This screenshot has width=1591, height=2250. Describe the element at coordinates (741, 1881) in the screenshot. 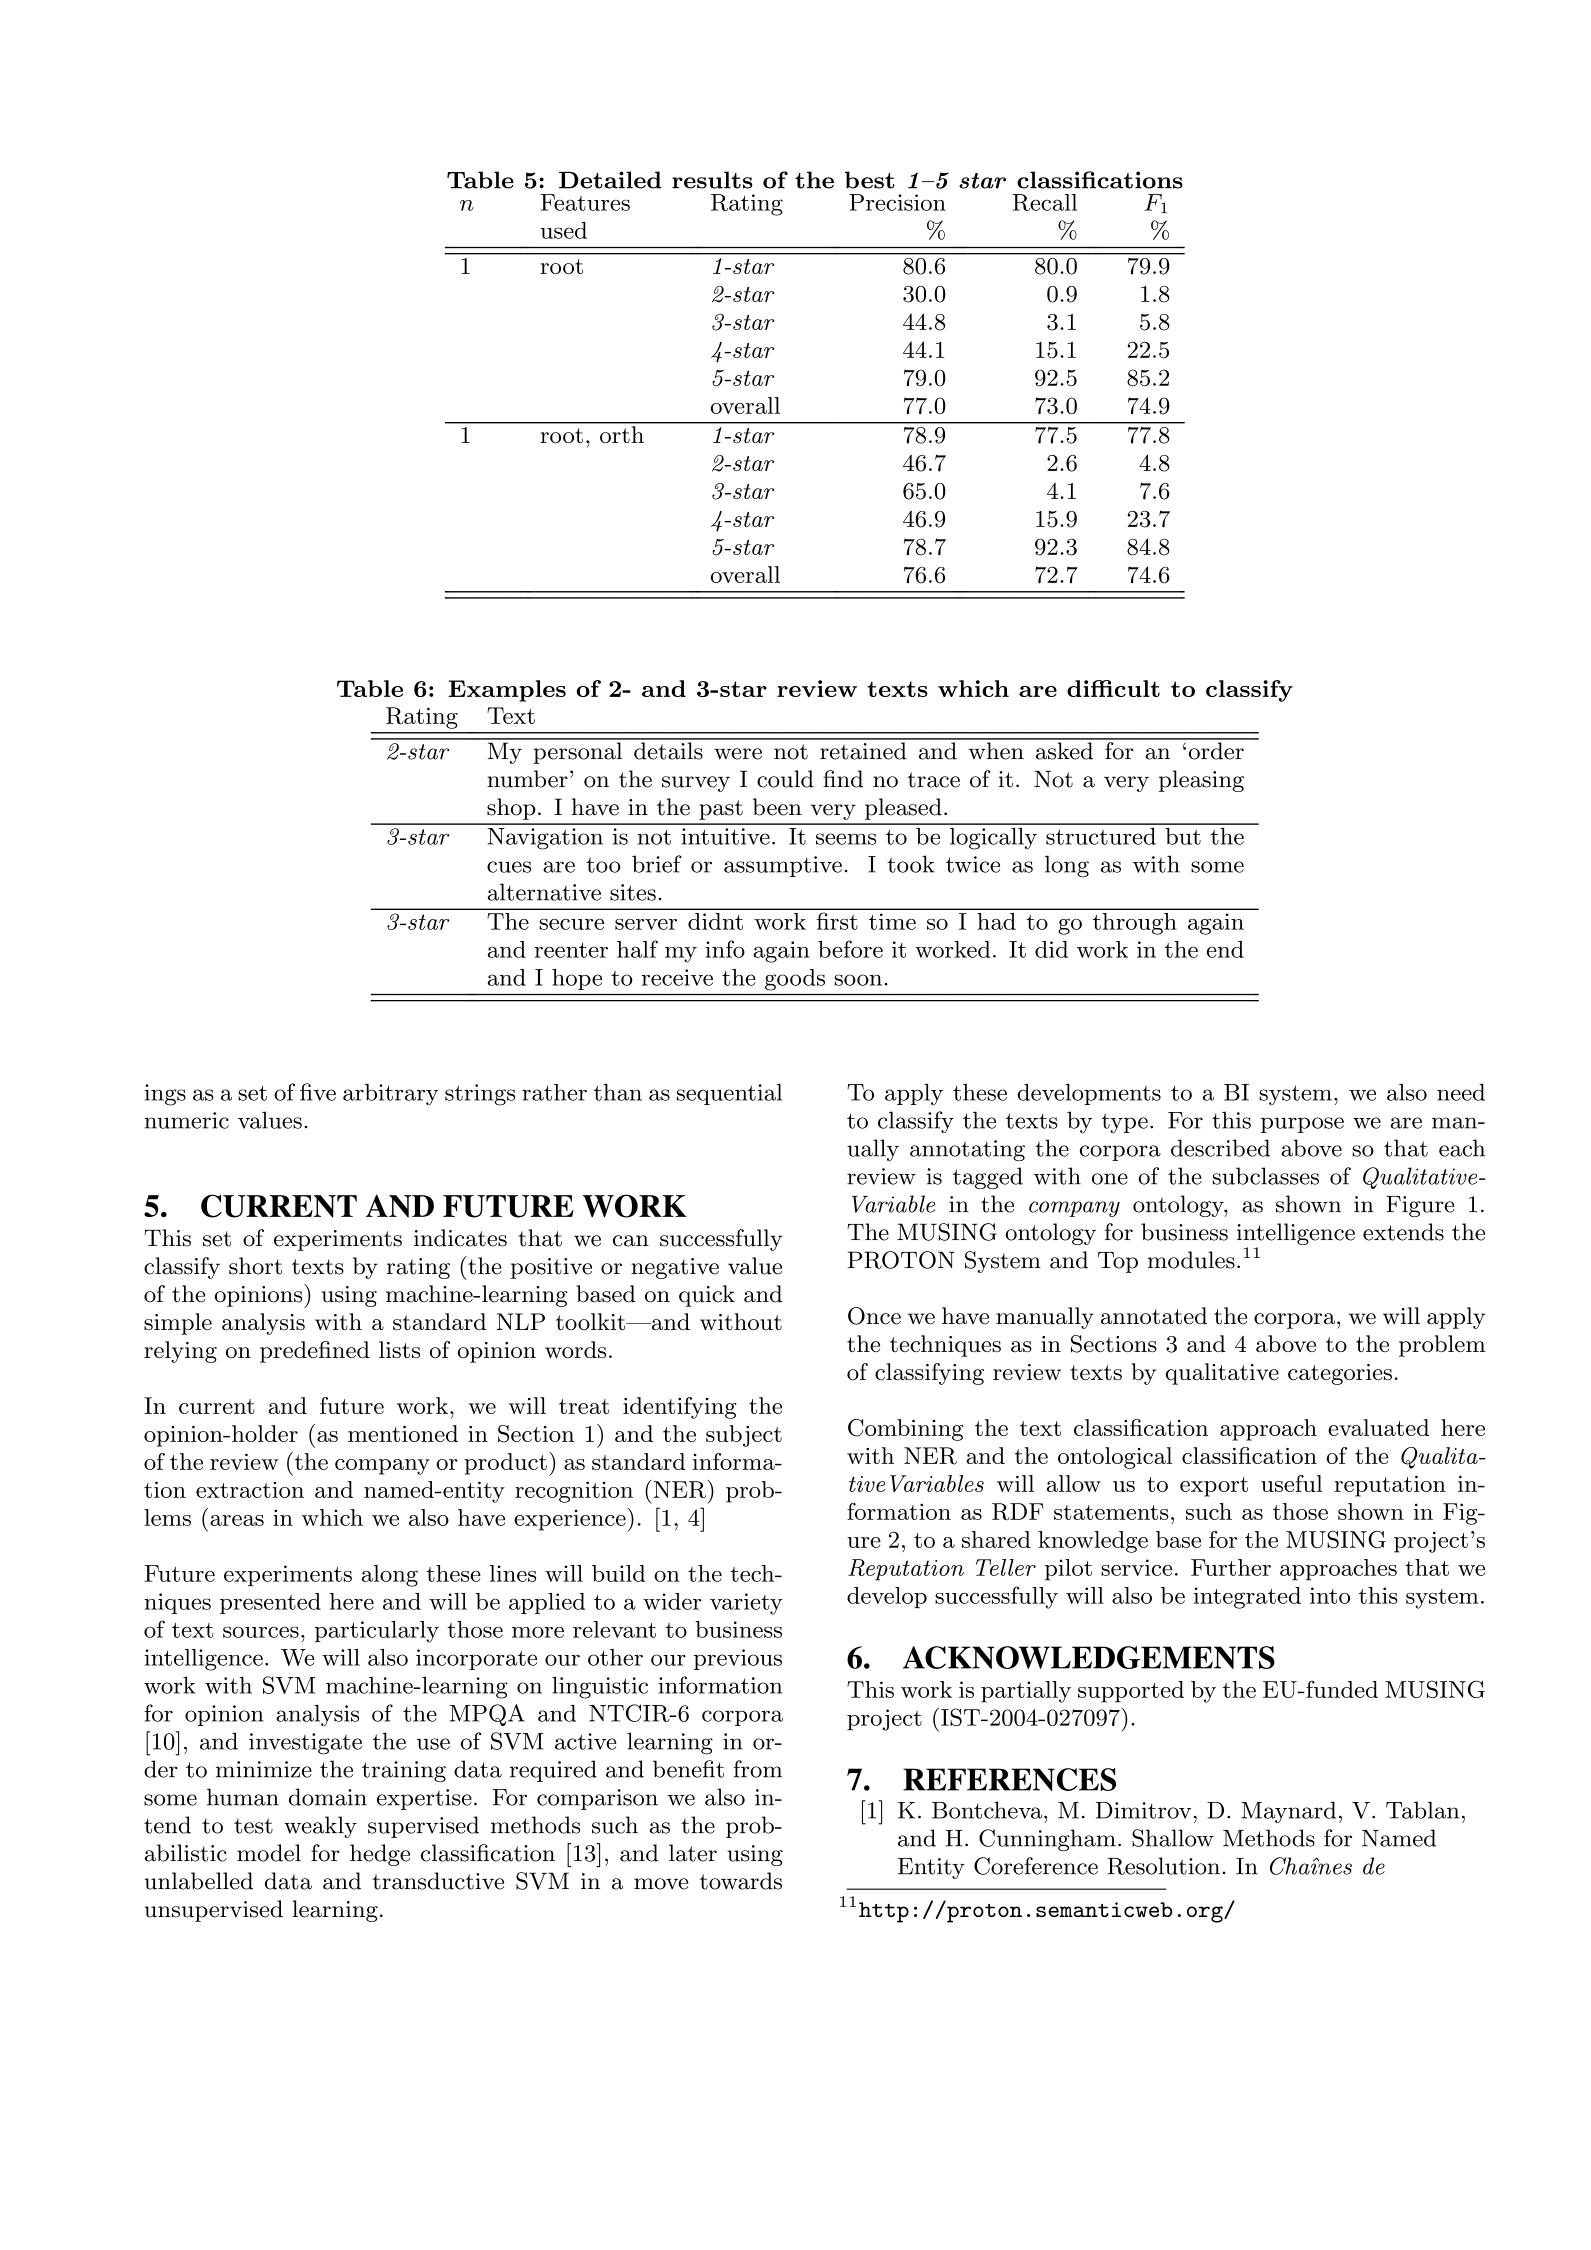

I see `towards` at that location.
